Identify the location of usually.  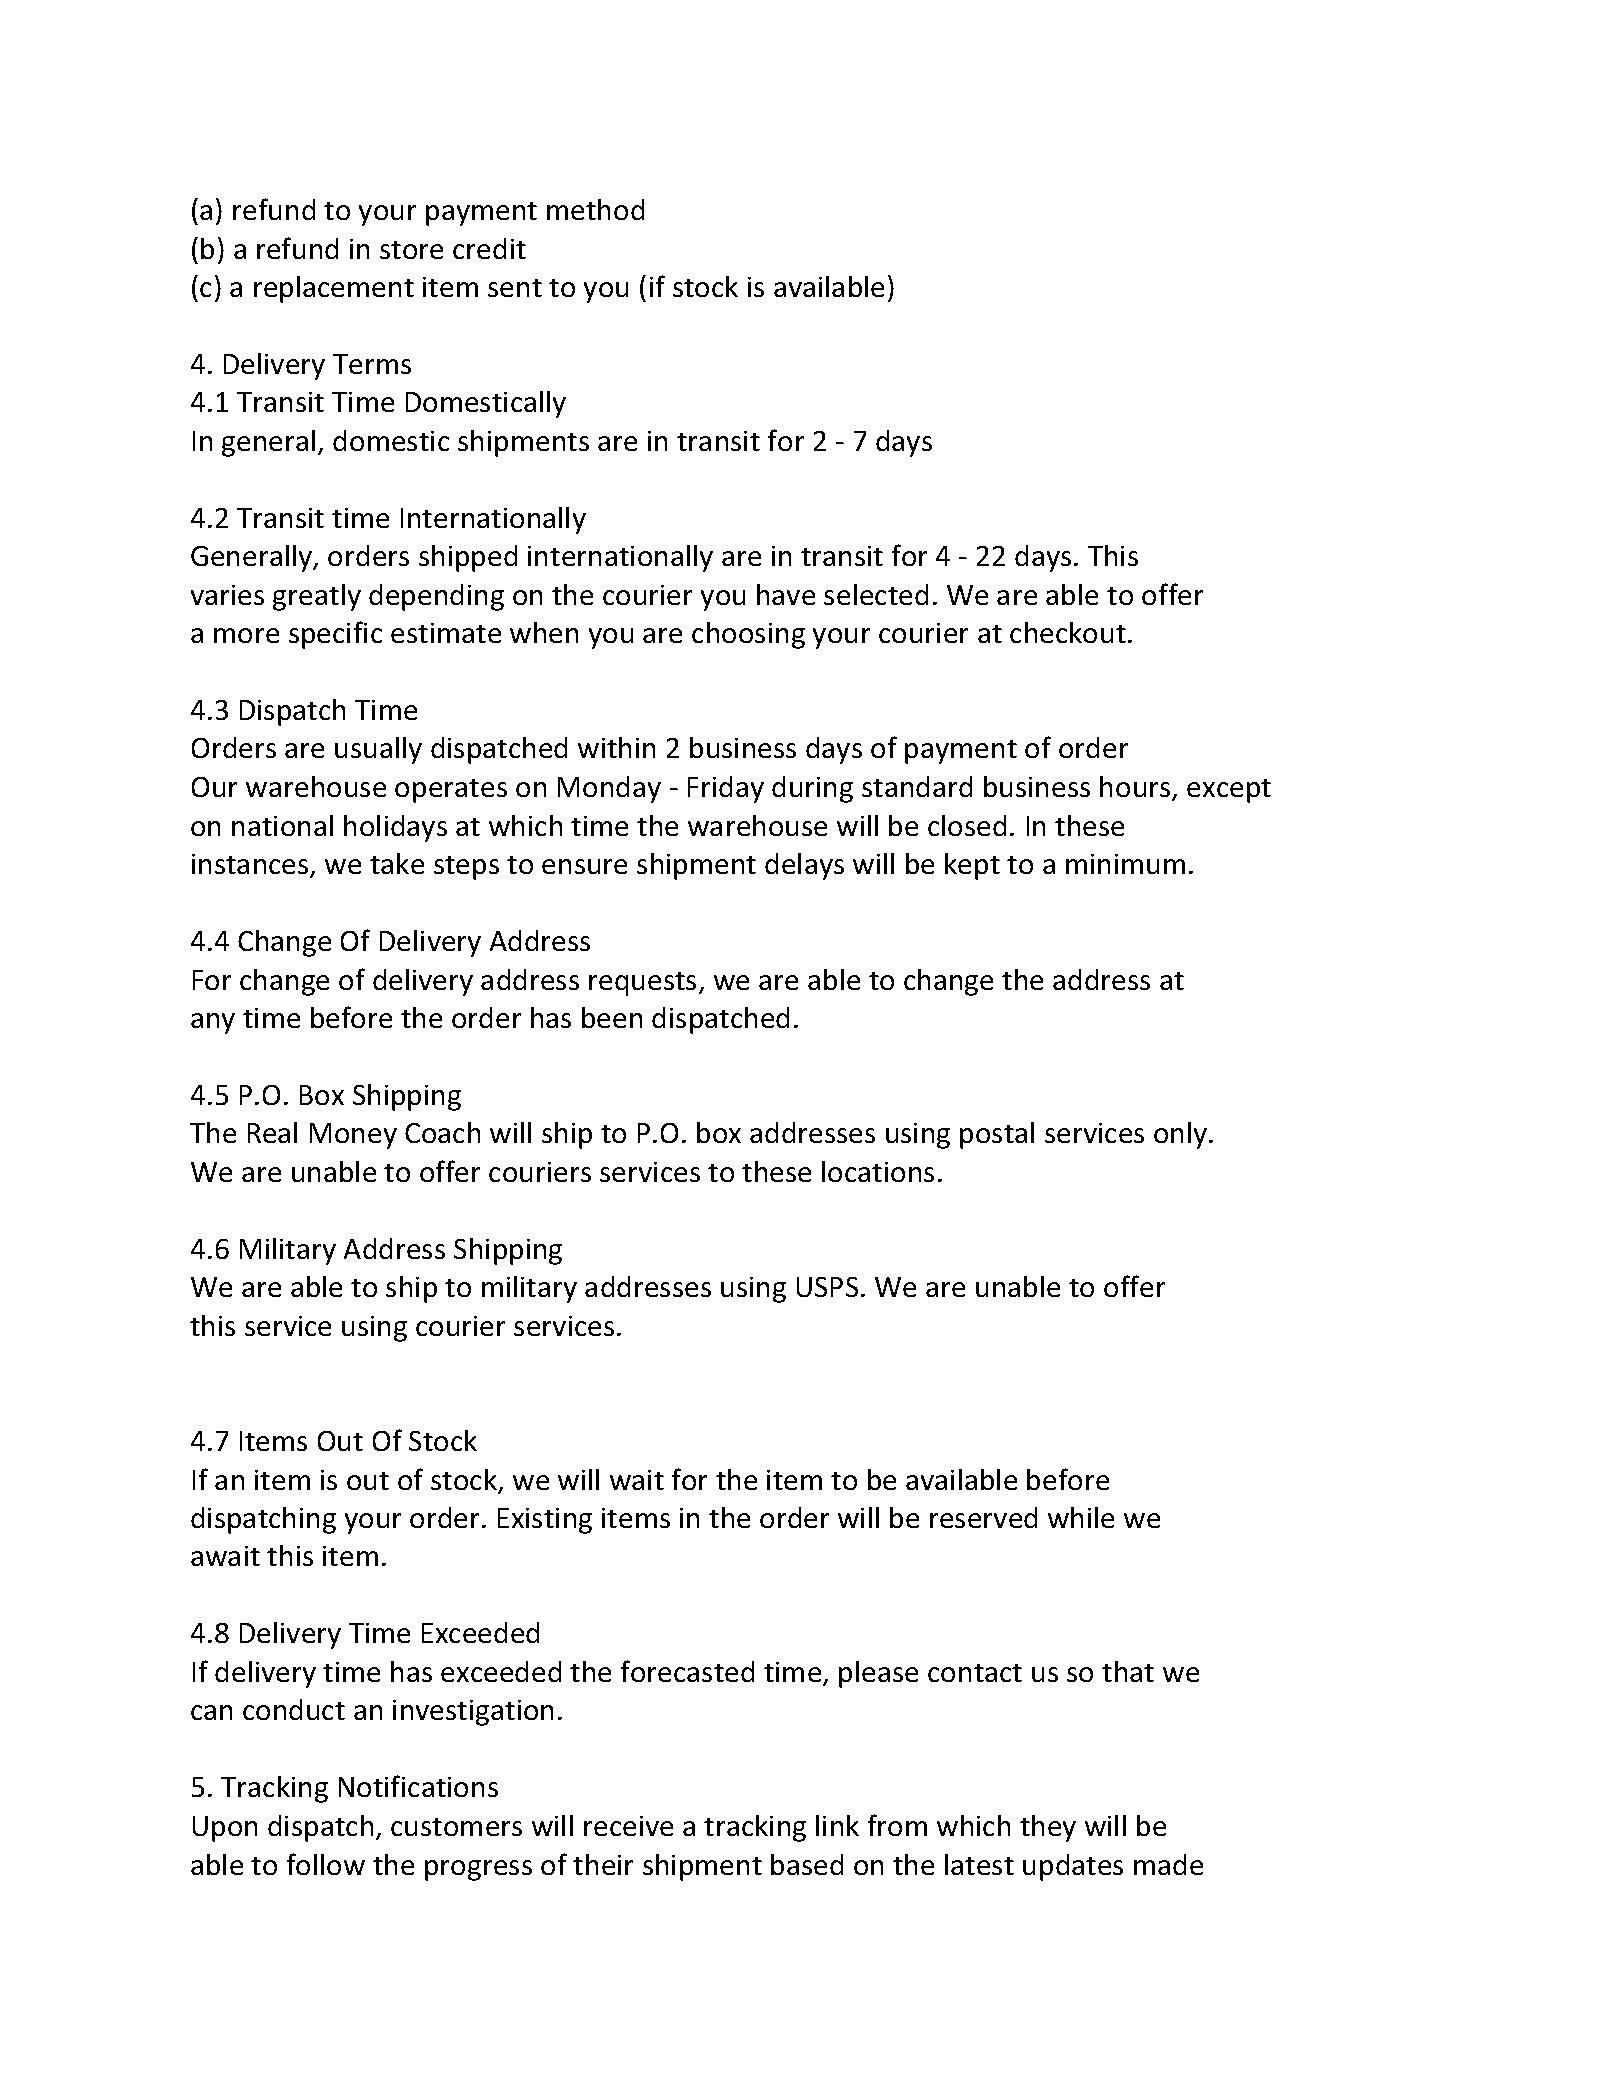
(378, 750).
